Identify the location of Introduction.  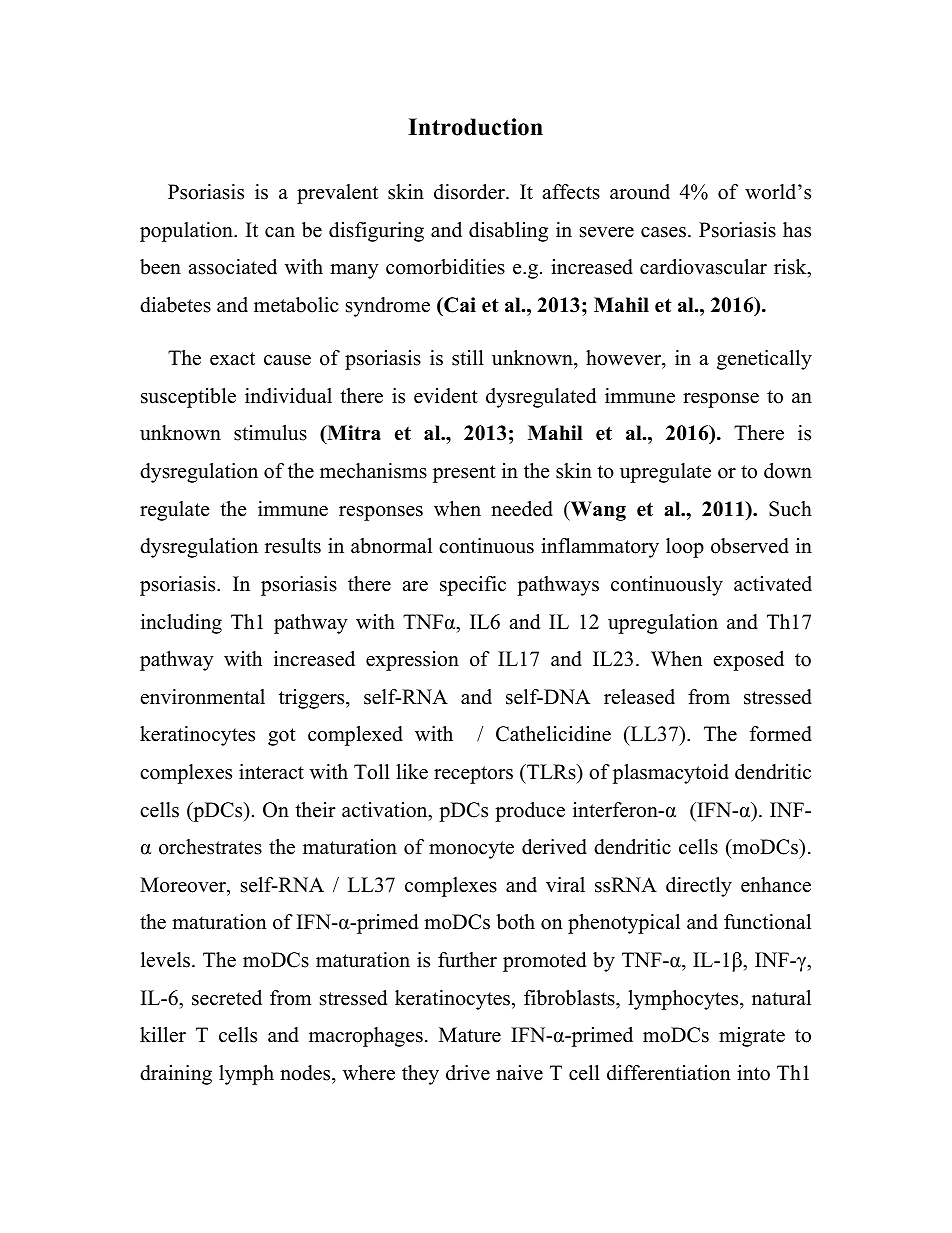
(475, 127).
